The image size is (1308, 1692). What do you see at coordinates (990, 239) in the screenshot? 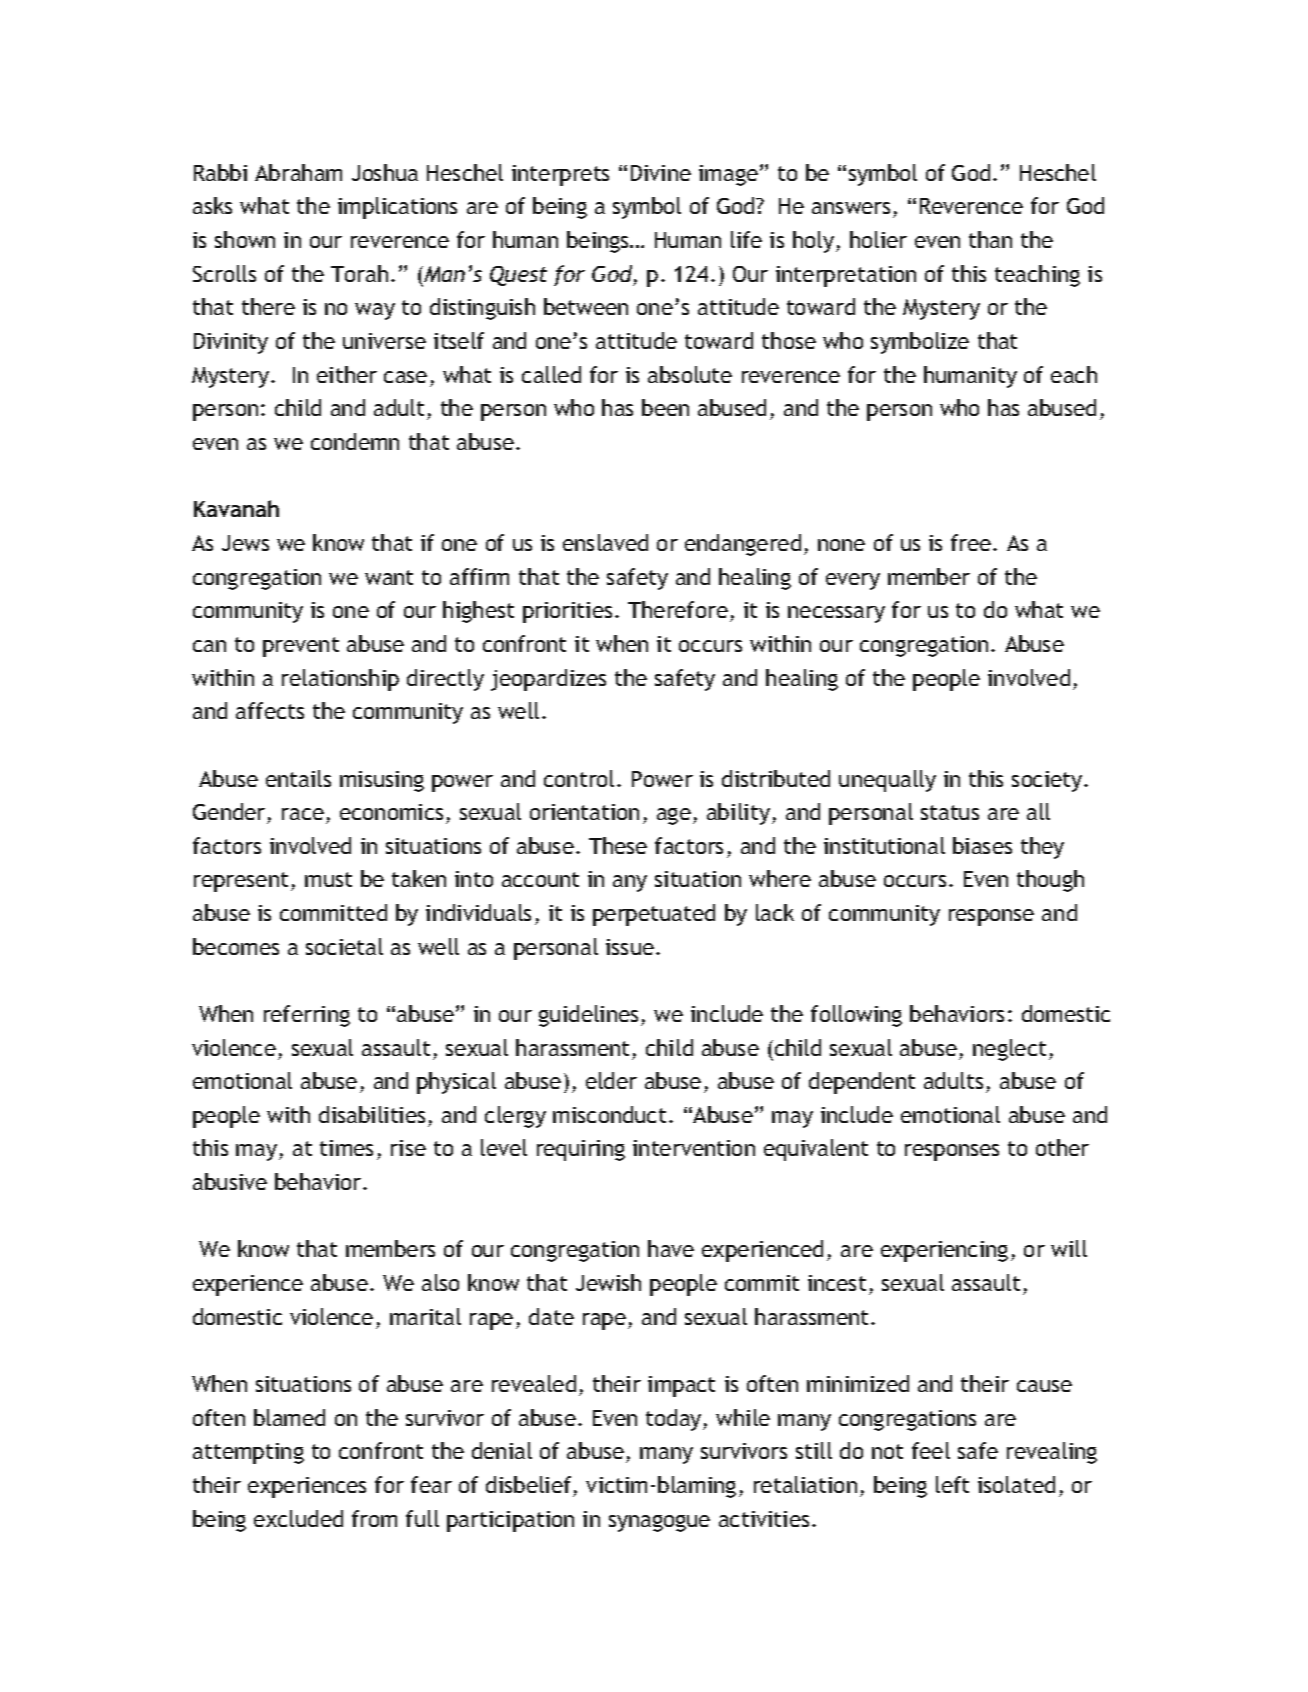
I see `than` at bounding box center [990, 239].
